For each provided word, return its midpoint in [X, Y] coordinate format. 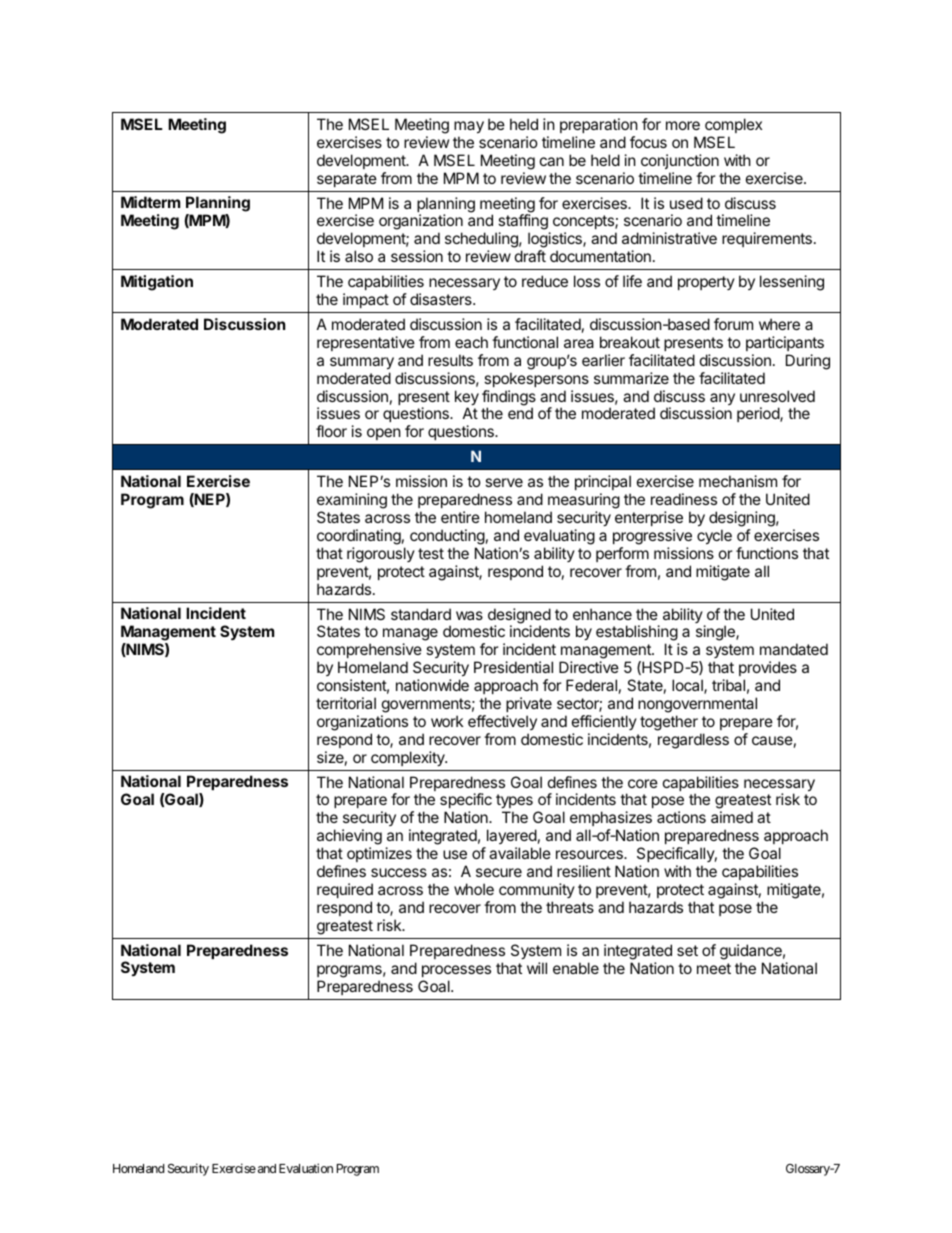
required [345, 890]
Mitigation [157, 283]
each [471, 342]
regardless [693, 741]
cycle [714, 536]
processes [456, 971]
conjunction [680, 161]
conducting [447, 537]
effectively [502, 722]
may [469, 127]
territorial [346, 703]
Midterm [150, 202]
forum [733, 324]
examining [352, 501]
